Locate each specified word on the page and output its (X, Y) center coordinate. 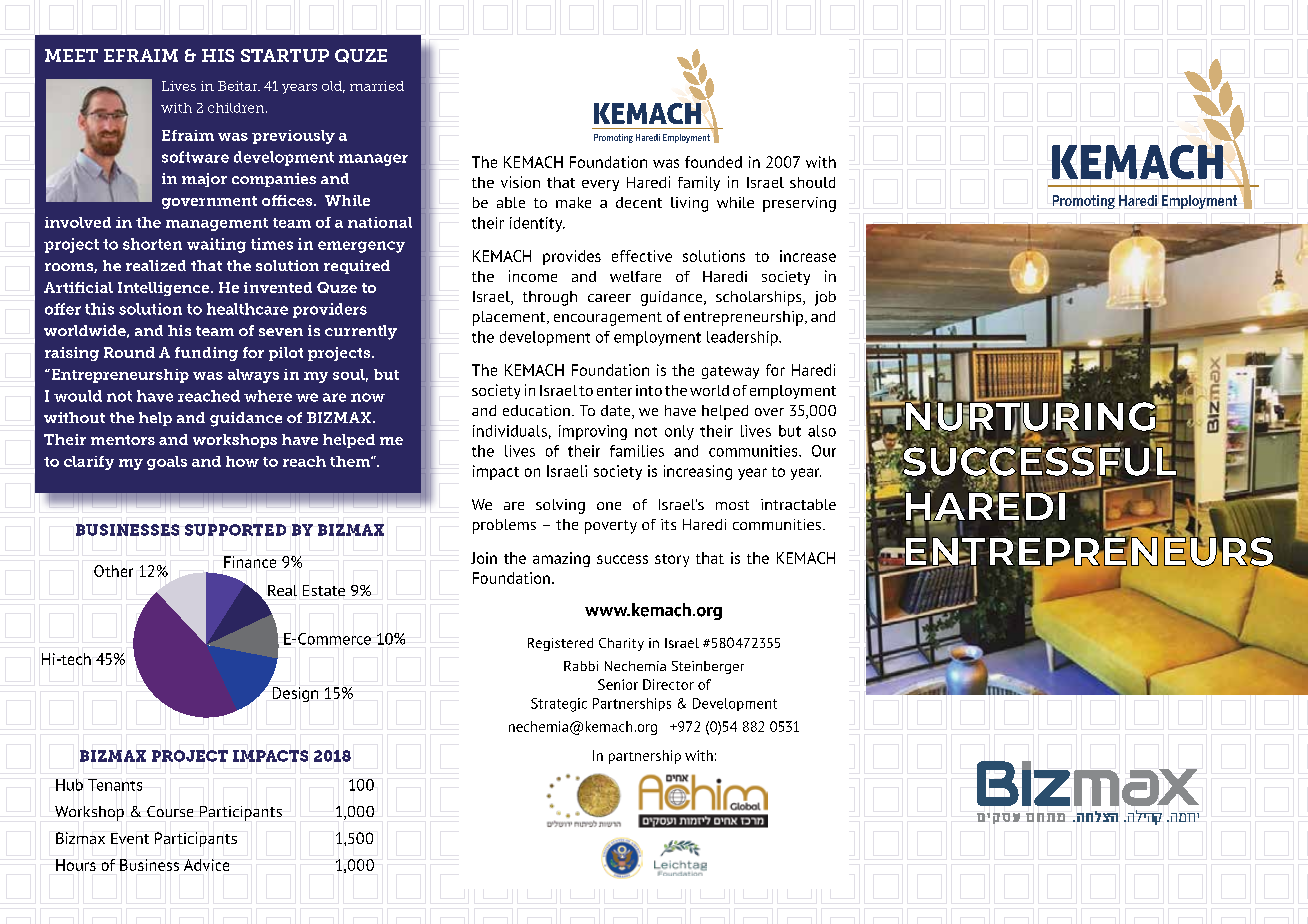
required (357, 267)
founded (713, 162)
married (377, 86)
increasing (698, 472)
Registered (560, 644)
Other (113, 571)
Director (668, 684)
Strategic (559, 705)
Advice (206, 865)
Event (130, 838)
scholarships (760, 298)
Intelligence (165, 289)
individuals (510, 431)
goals (167, 463)
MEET (71, 55)
